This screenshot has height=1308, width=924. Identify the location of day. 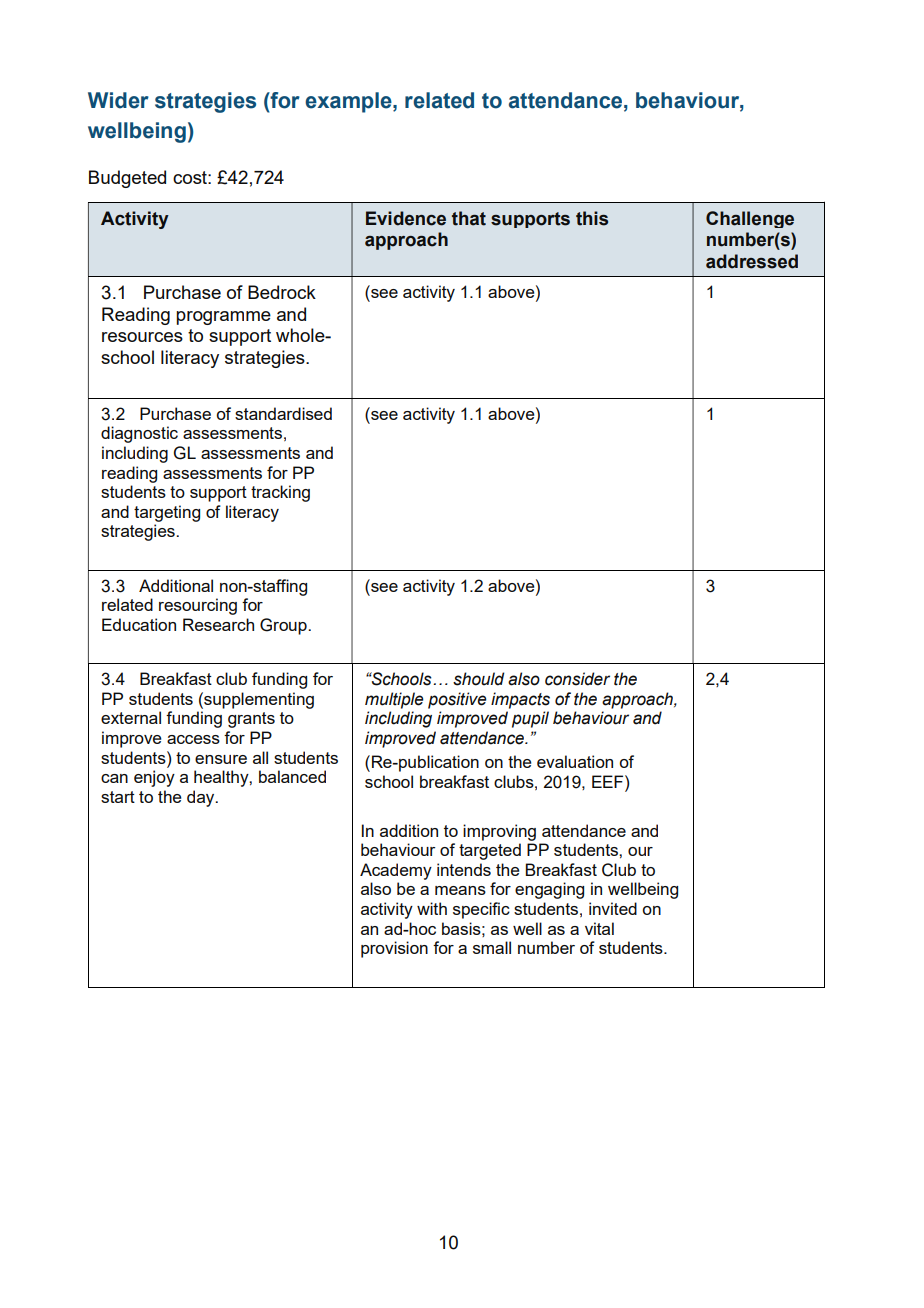
(202, 798).
